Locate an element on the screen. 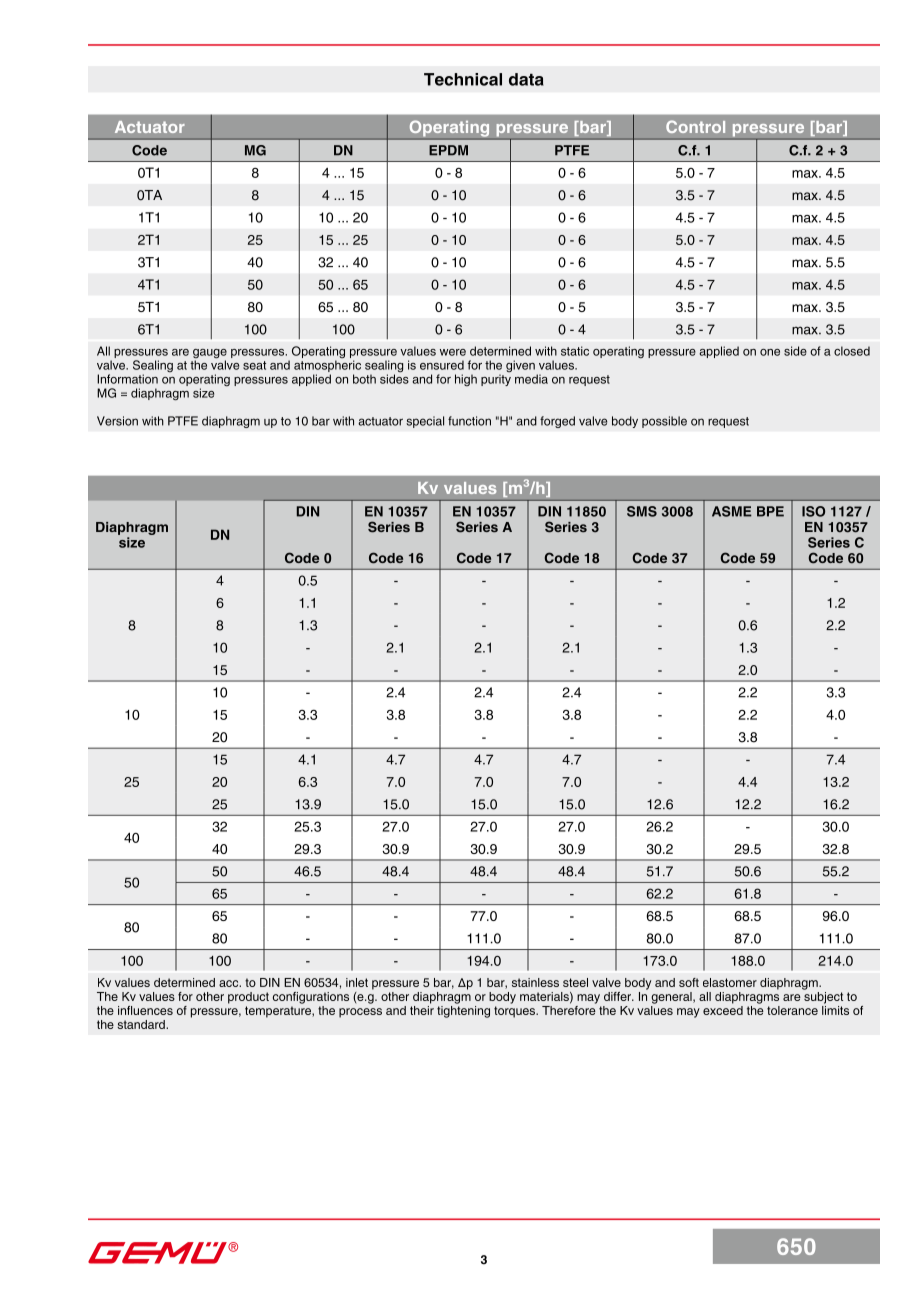 The width and height of the screenshot is (924, 1308). ASME is located at coordinates (732, 511).
